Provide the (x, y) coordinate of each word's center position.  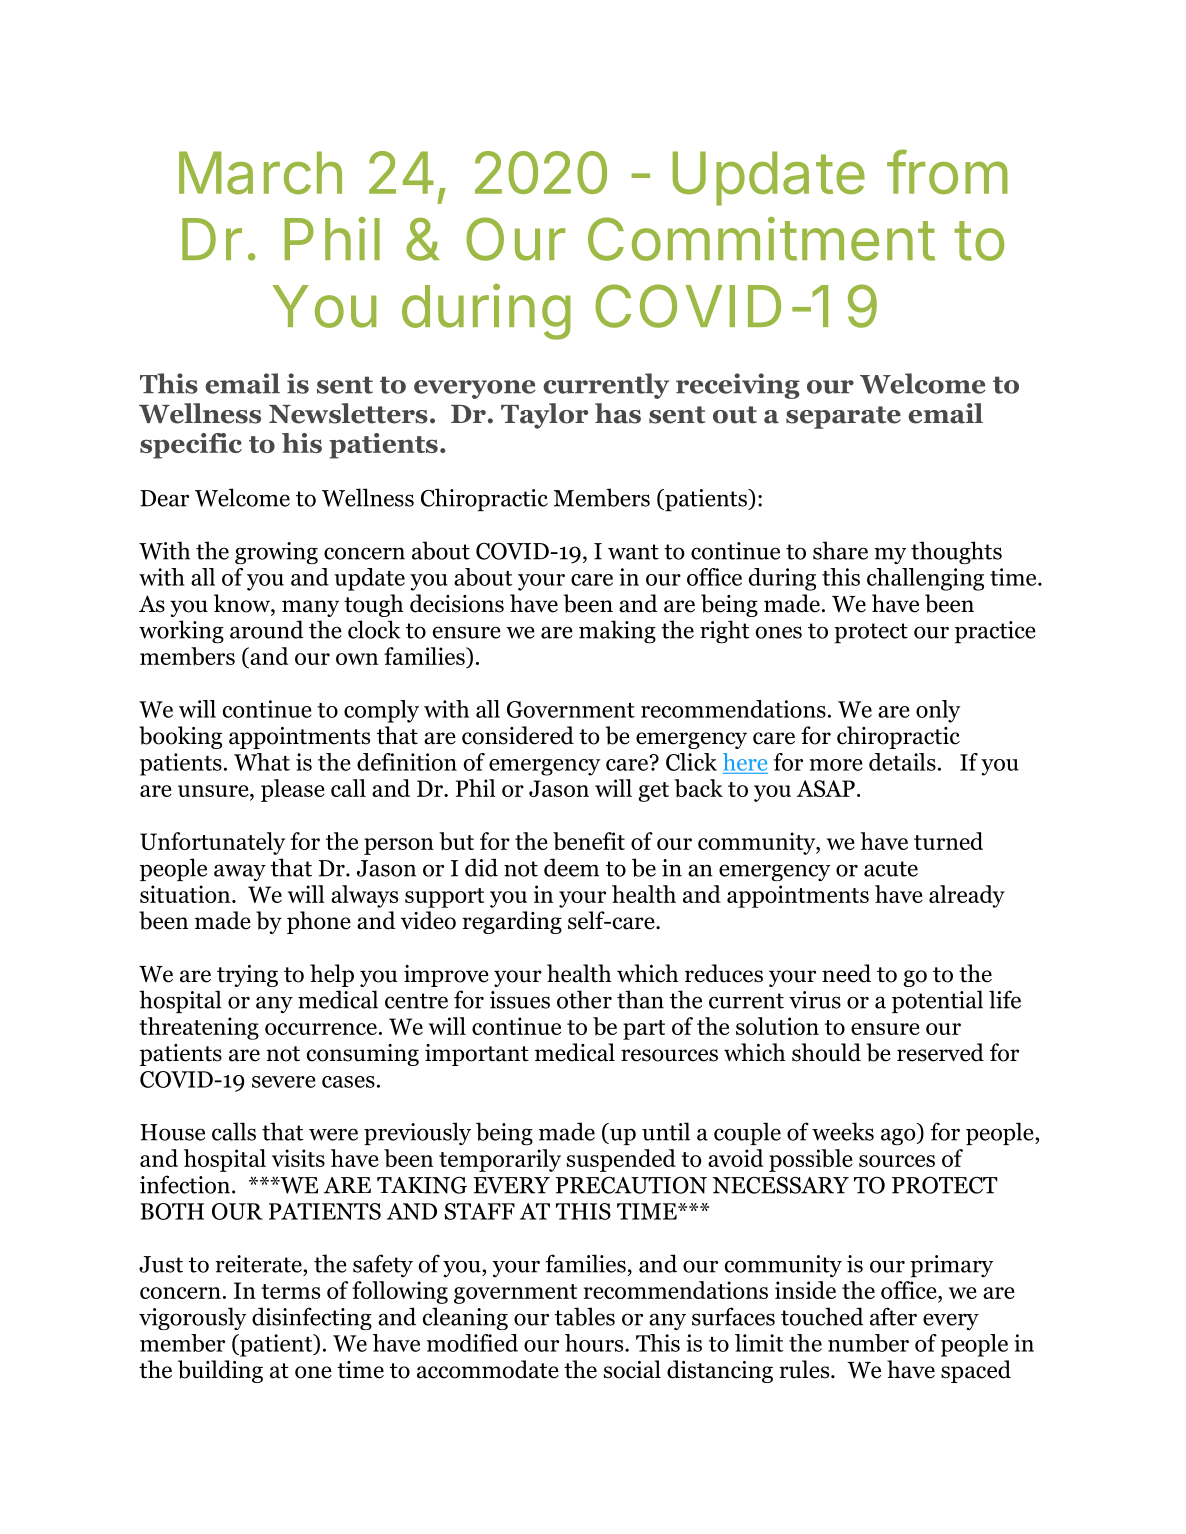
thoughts (956, 552)
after (893, 1316)
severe (283, 1082)
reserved (940, 1052)
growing (276, 553)
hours (595, 1343)
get (654, 792)
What (262, 762)
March (260, 173)
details (902, 762)
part (644, 1030)
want (633, 552)
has (618, 413)
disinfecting (312, 1318)
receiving (738, 386)
